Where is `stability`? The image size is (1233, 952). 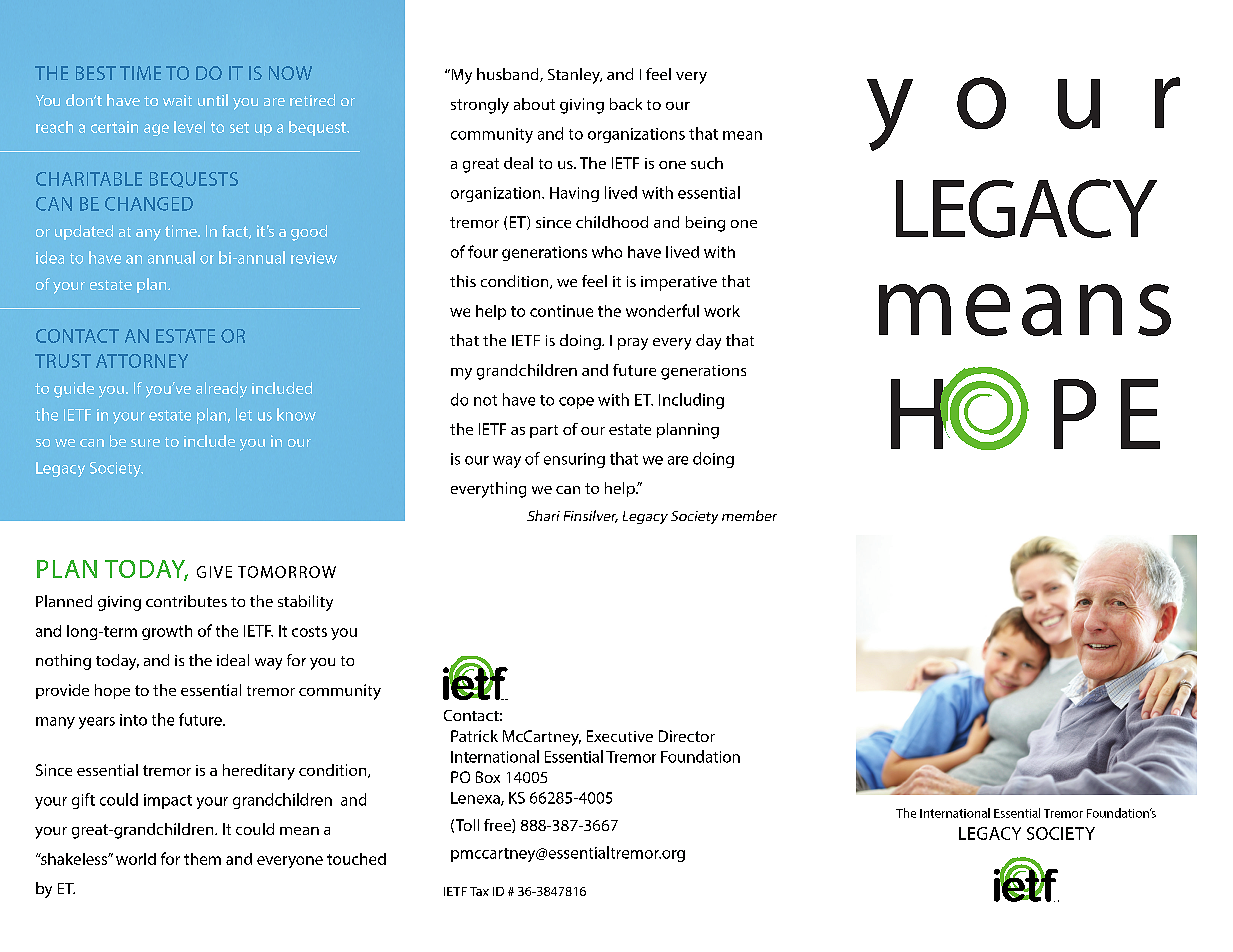
stability is located at coordinates (305, 603).
